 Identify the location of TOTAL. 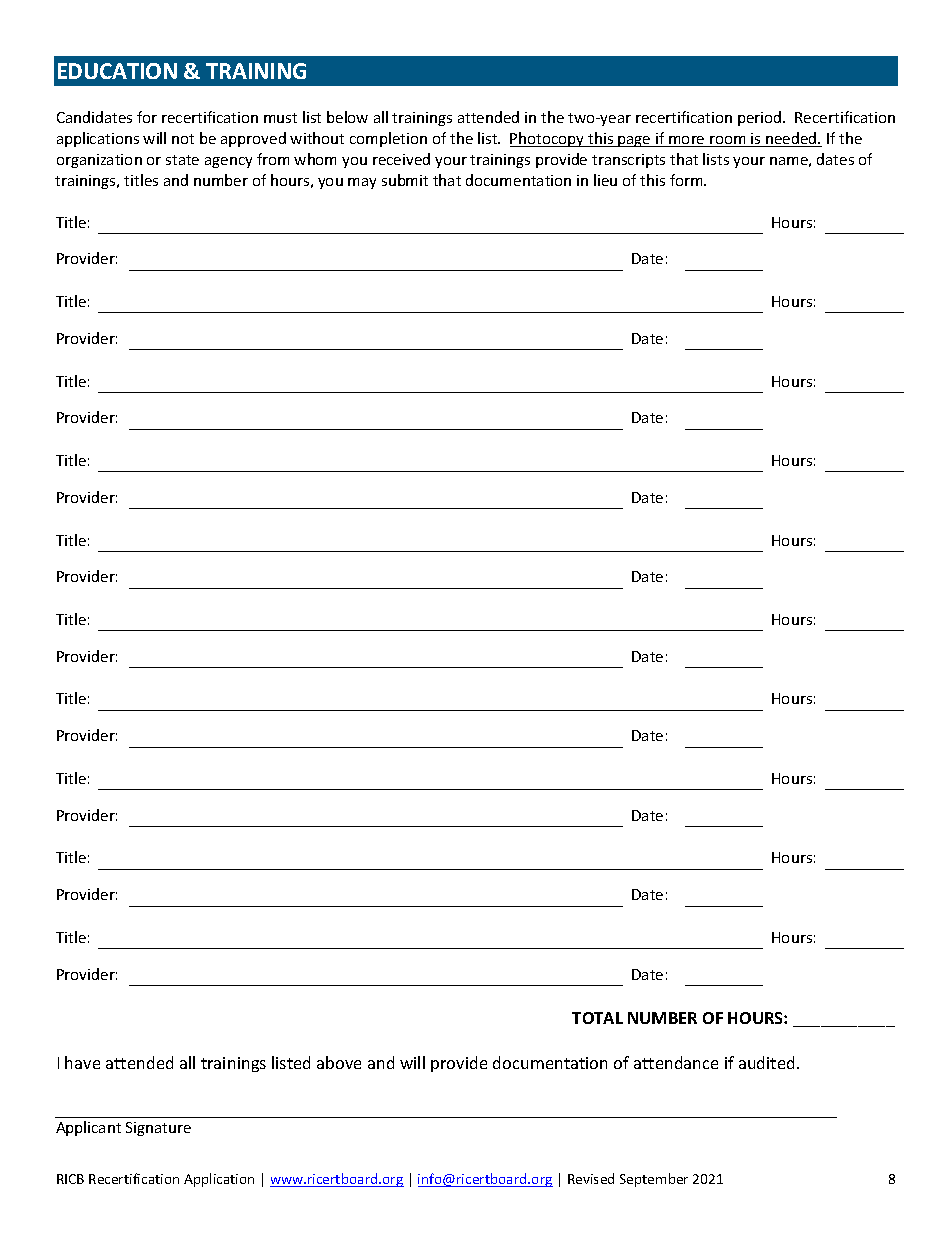
(597, 1018).
